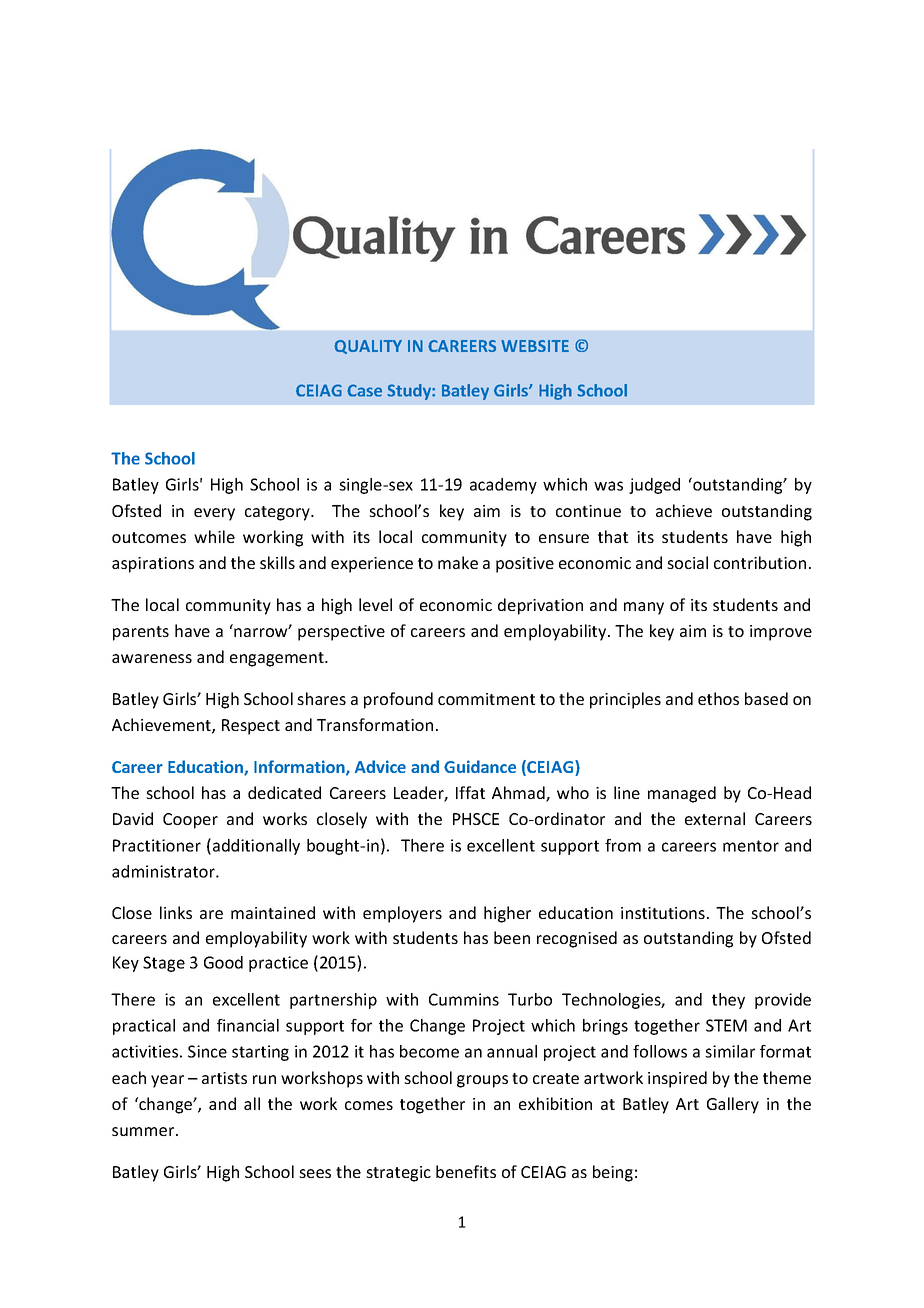  What do you see at coordinates (535, 346) in the page?
I see `WEBSITE` at bounding box center [535, 346].
